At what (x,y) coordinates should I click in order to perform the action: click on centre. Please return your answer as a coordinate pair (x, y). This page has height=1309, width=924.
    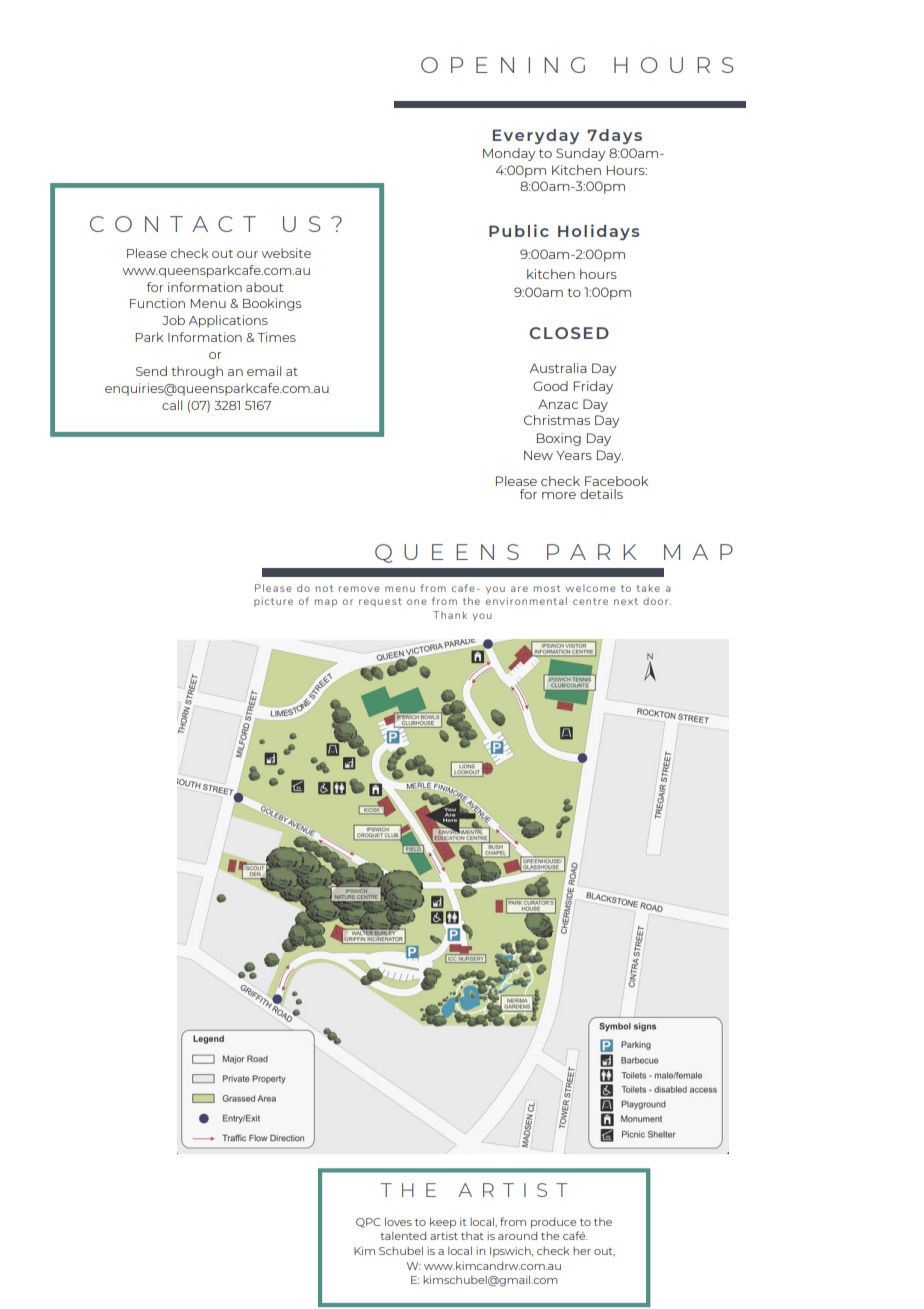
    Looking at the image, I should click on (590, 601).
